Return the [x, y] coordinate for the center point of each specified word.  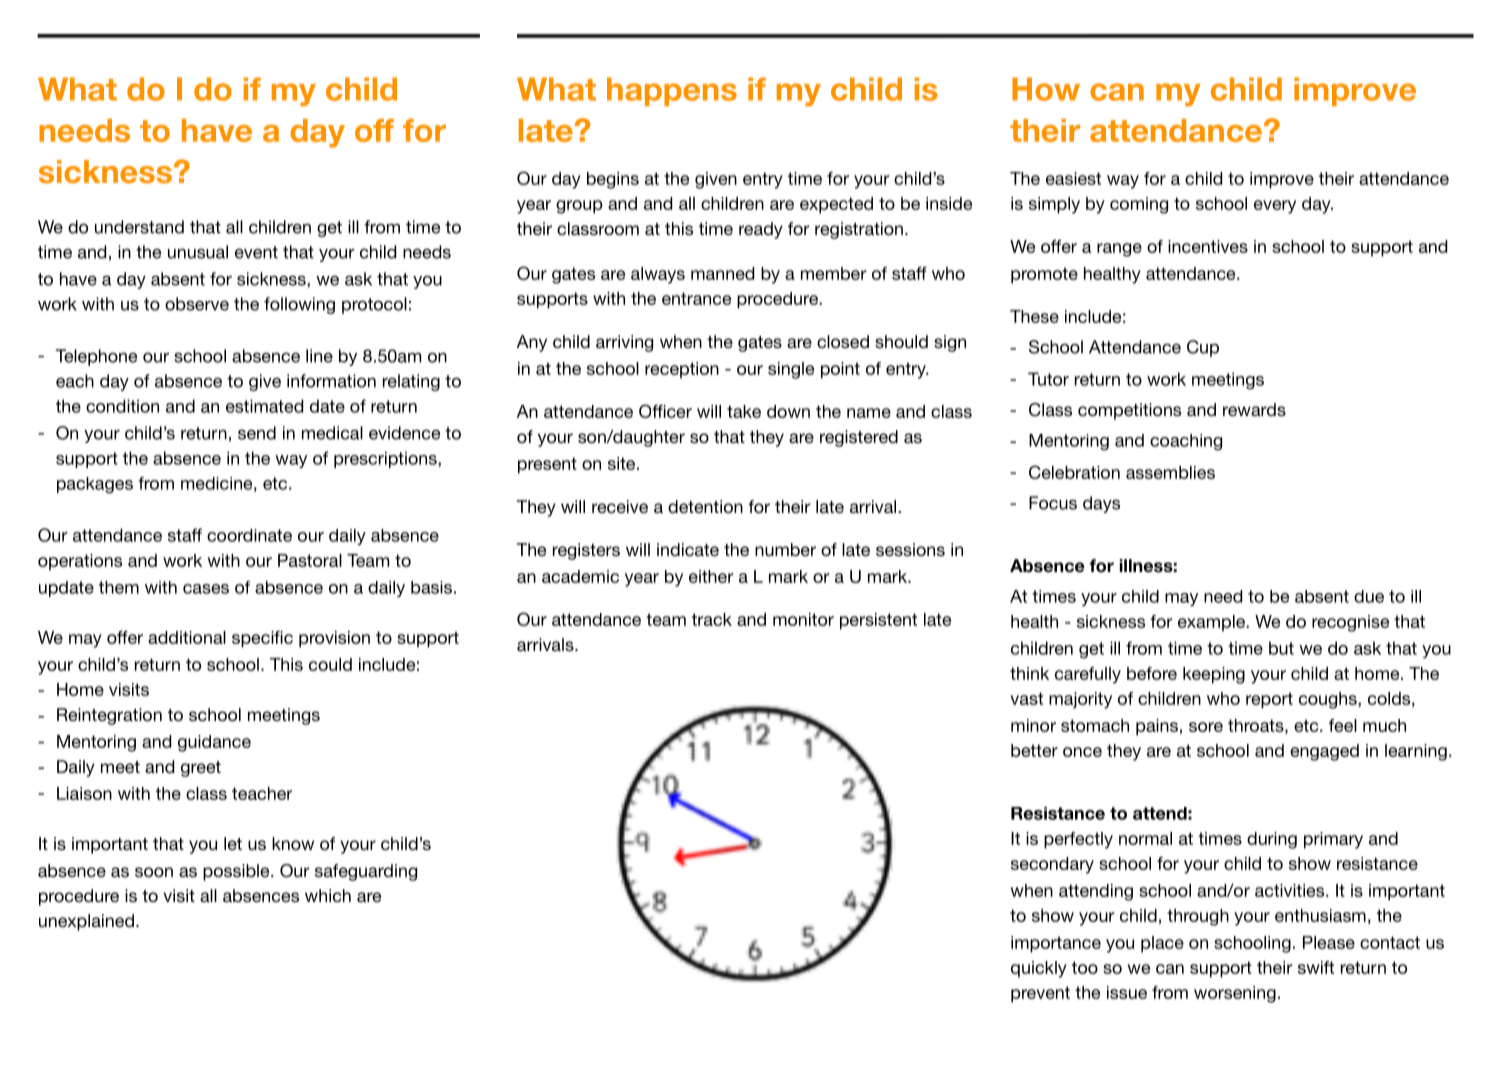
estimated [264, 406]
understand [139, 227]
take [744, 411]
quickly [1039, 969]
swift [1316, 967]
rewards [1254, 409]
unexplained [86, 922]
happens [672, 91]
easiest [1073, 178]
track [712, 619]
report [1269, 700]
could [330, 664]
